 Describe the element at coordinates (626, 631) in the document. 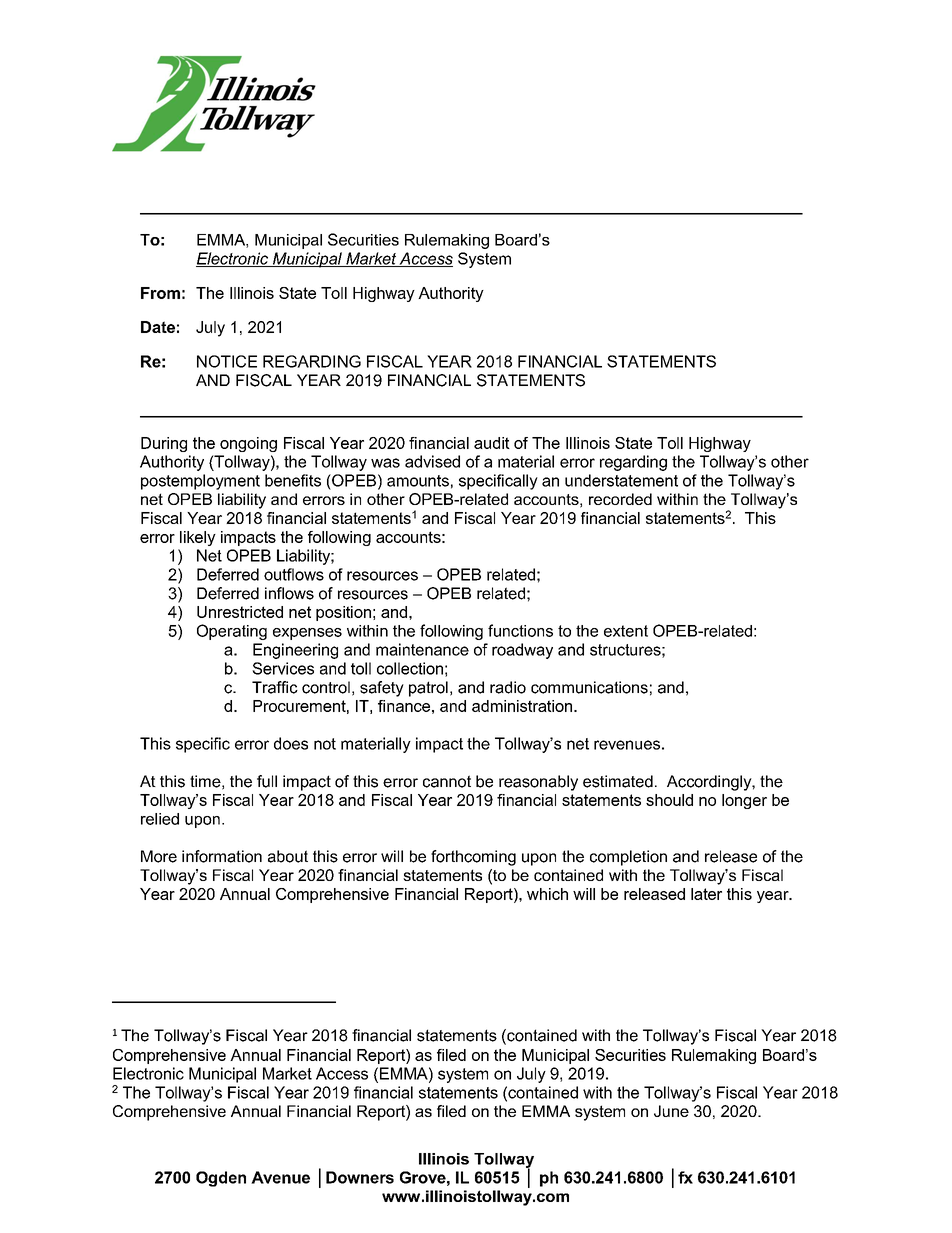

I see `extent` at that location.
